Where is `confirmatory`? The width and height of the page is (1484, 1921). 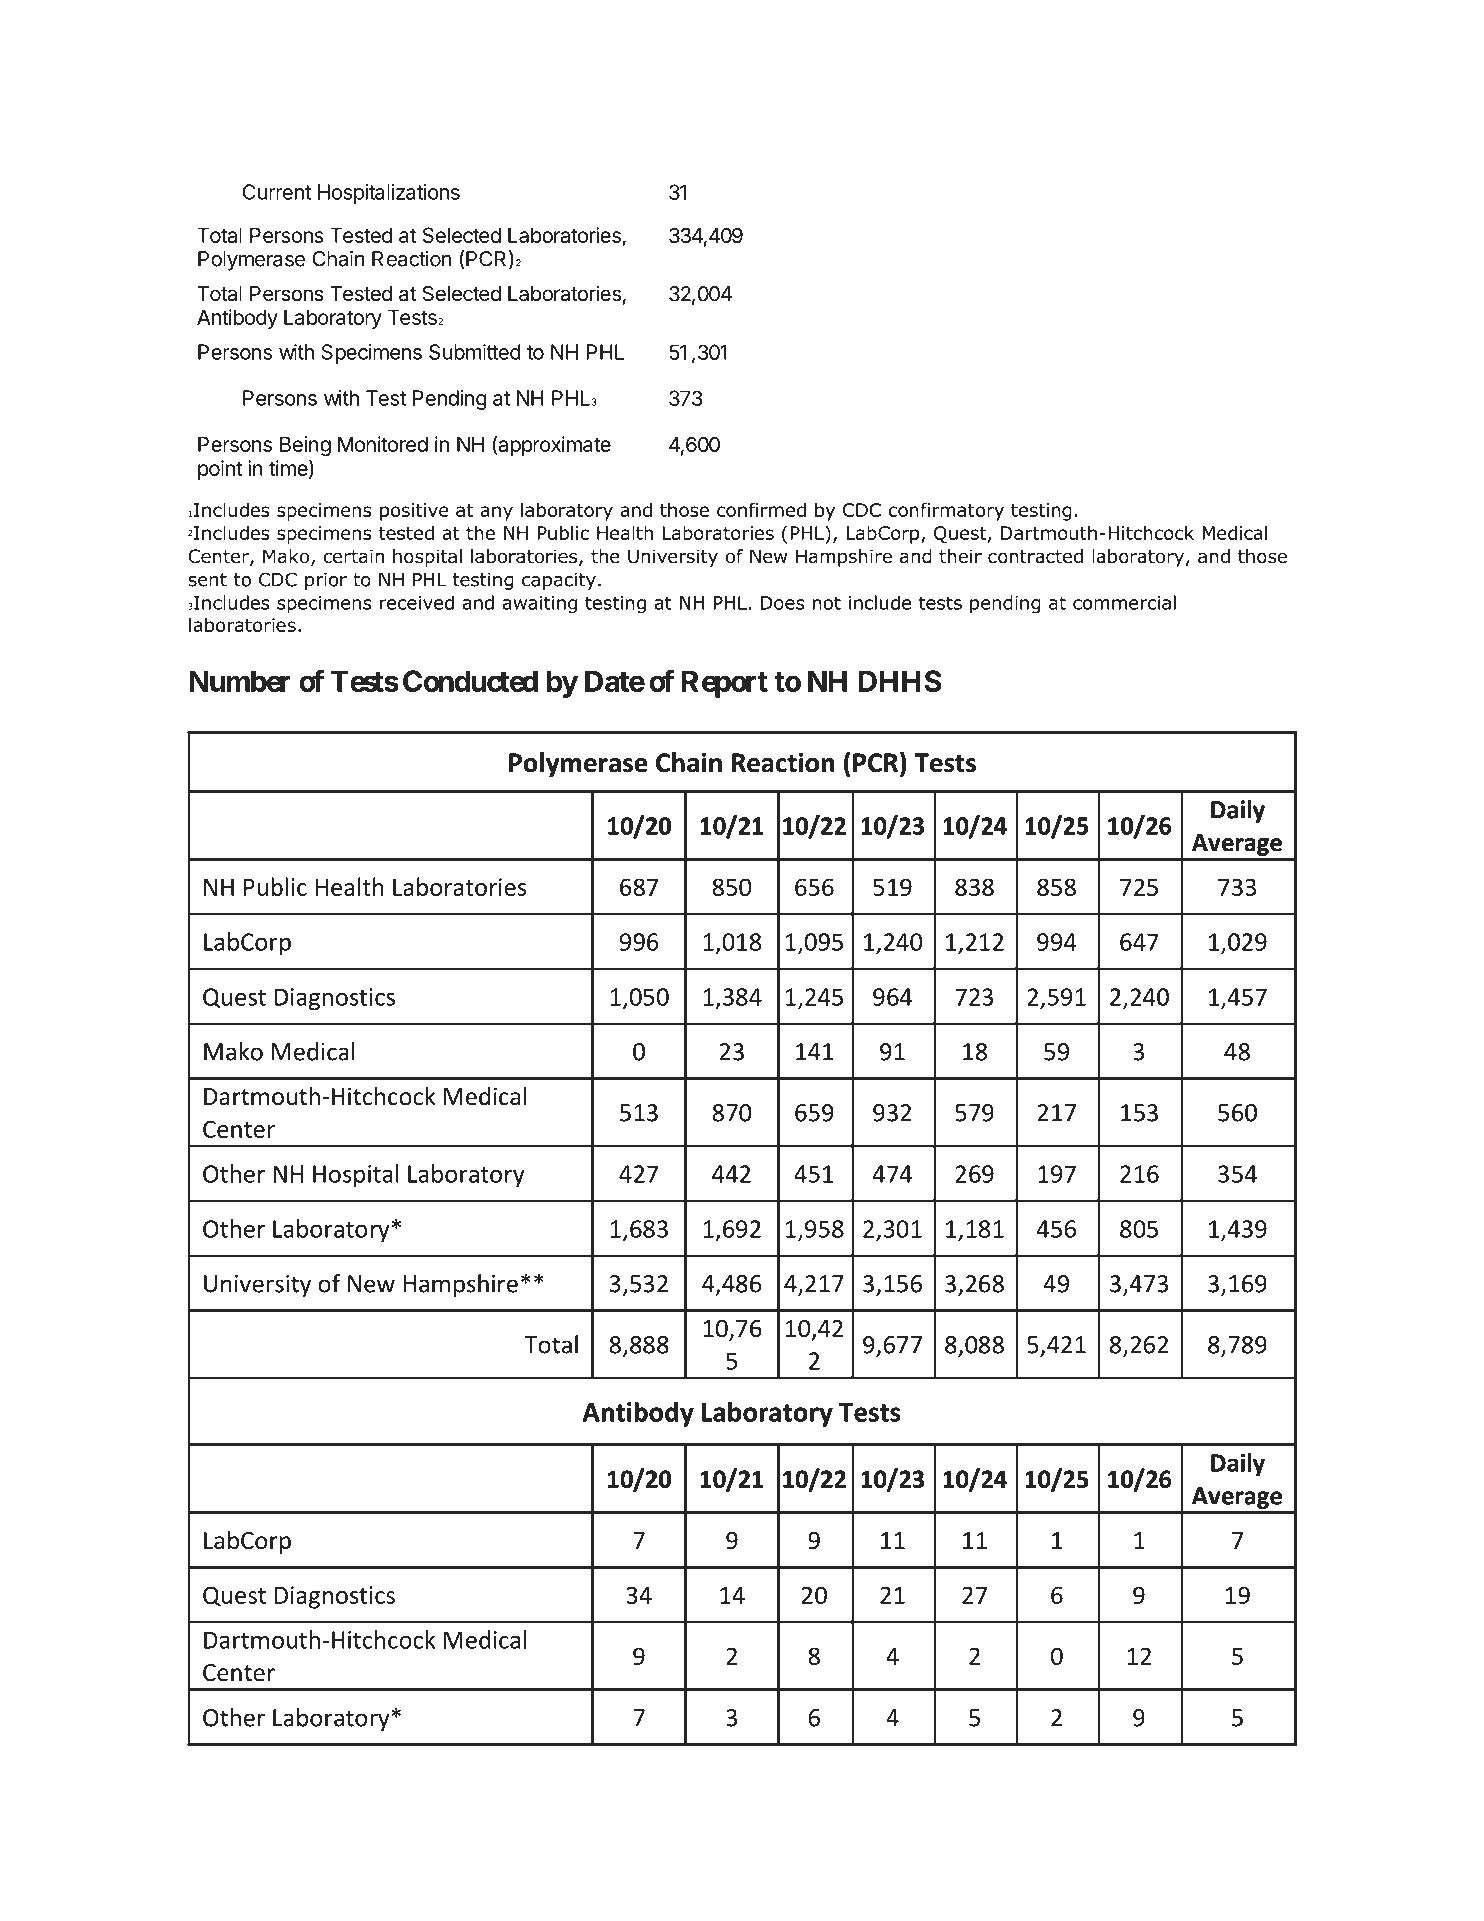
confirmatory is located at coordinates (946, 511).
